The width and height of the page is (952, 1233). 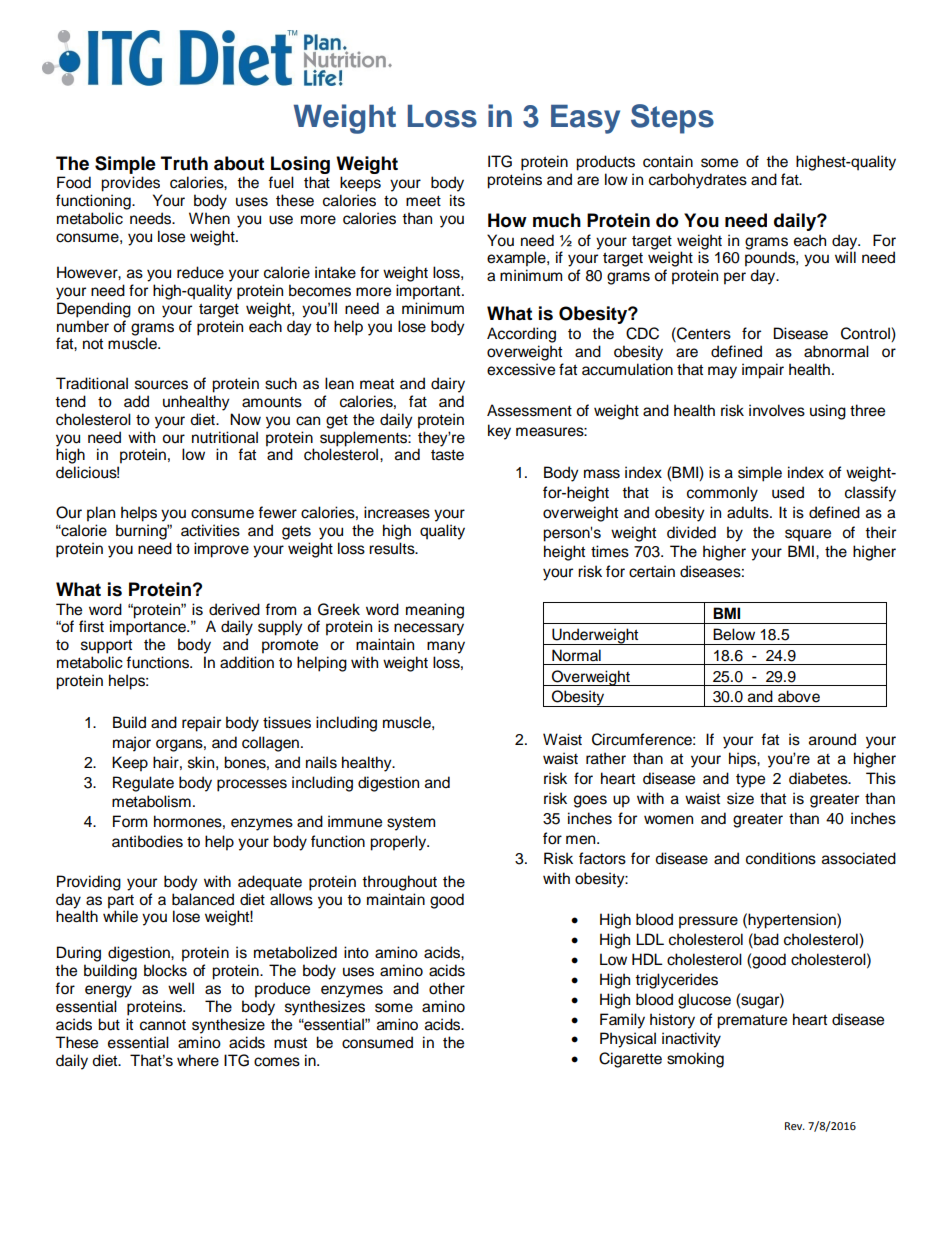 I want to click on Truth, so click(x=184, y=163).
